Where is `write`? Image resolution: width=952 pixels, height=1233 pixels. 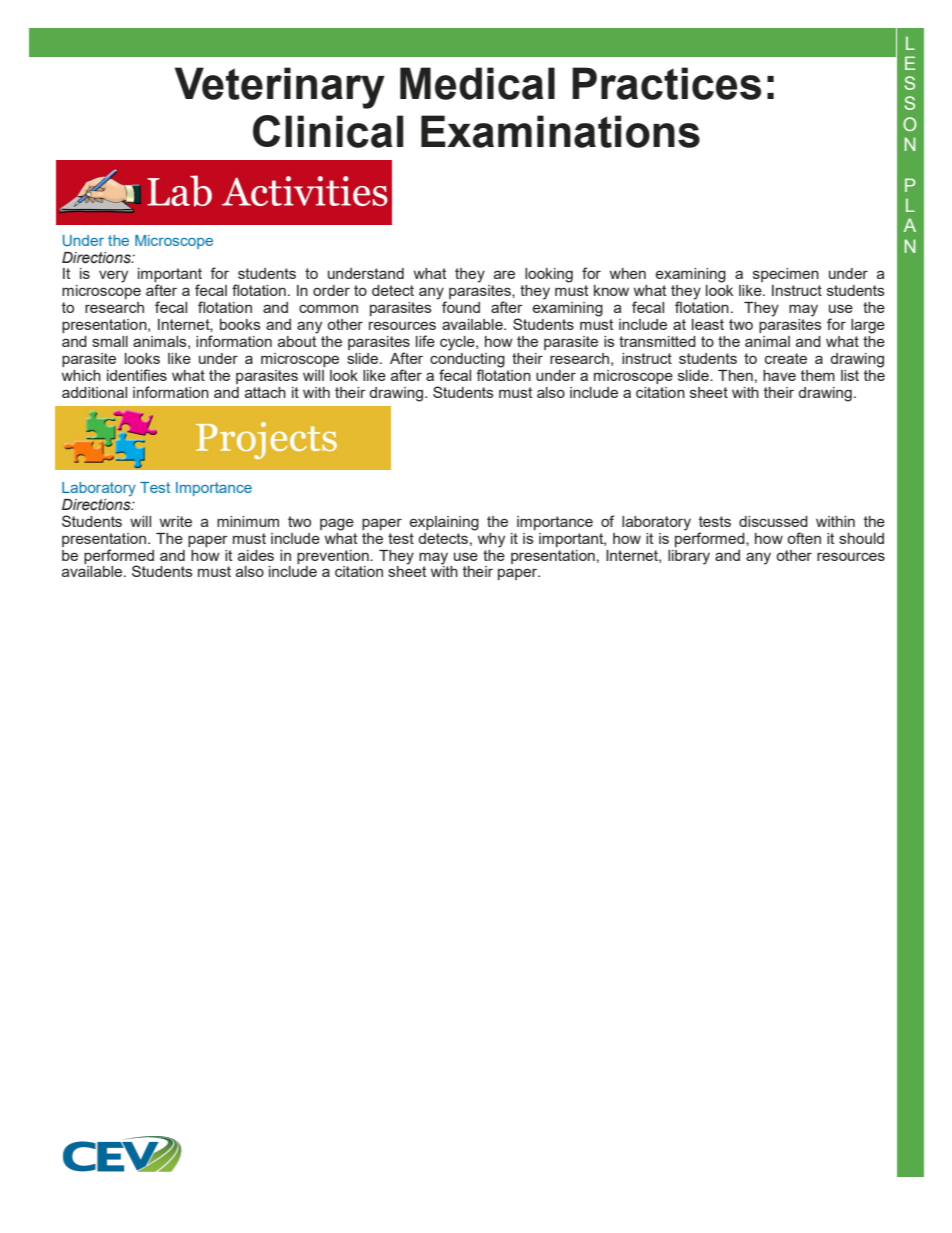 write is located at coordinates (176, 521).
